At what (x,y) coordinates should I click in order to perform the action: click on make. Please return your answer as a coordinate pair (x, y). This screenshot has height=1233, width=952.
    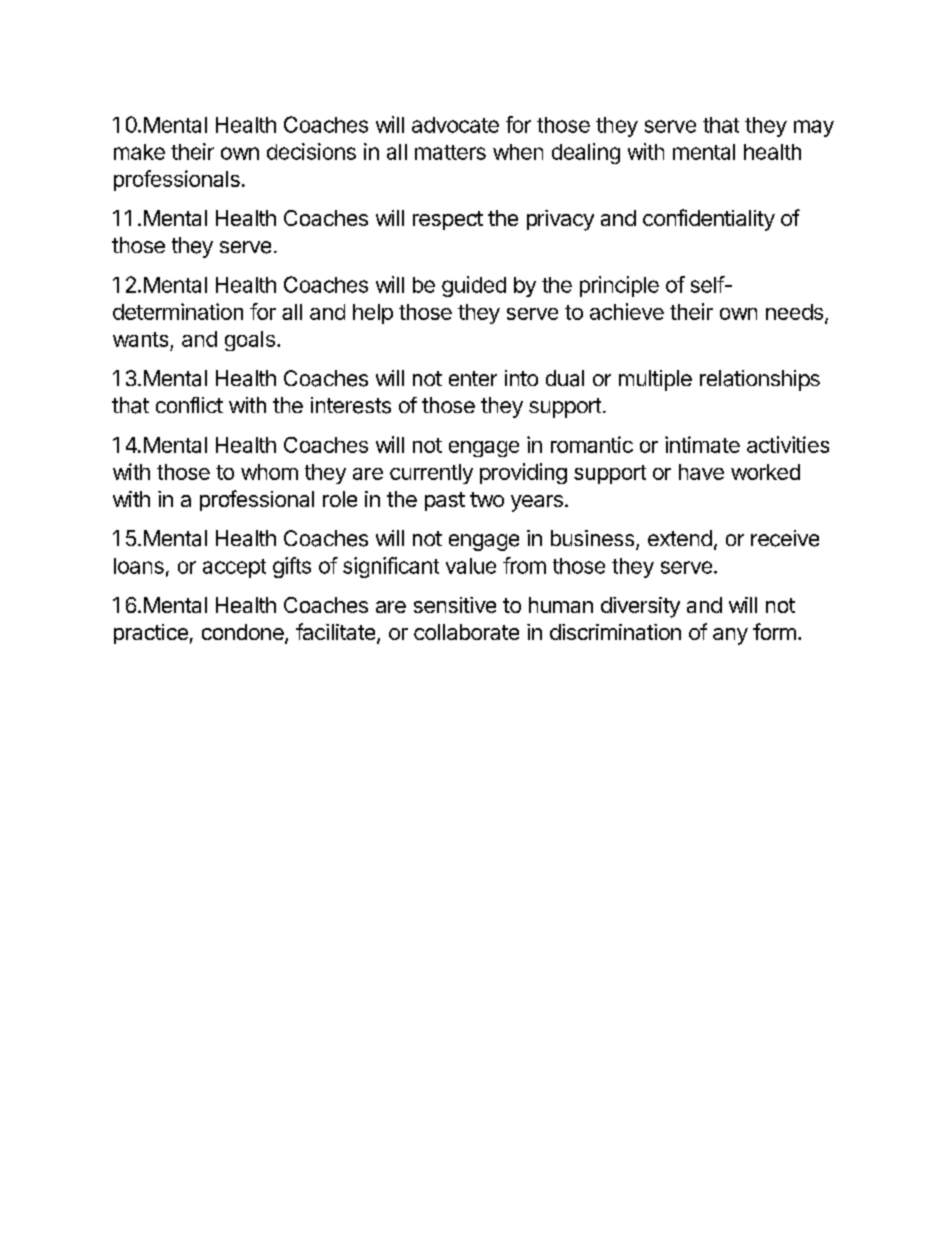
    Looking at the image, I should click on (139, 152).
